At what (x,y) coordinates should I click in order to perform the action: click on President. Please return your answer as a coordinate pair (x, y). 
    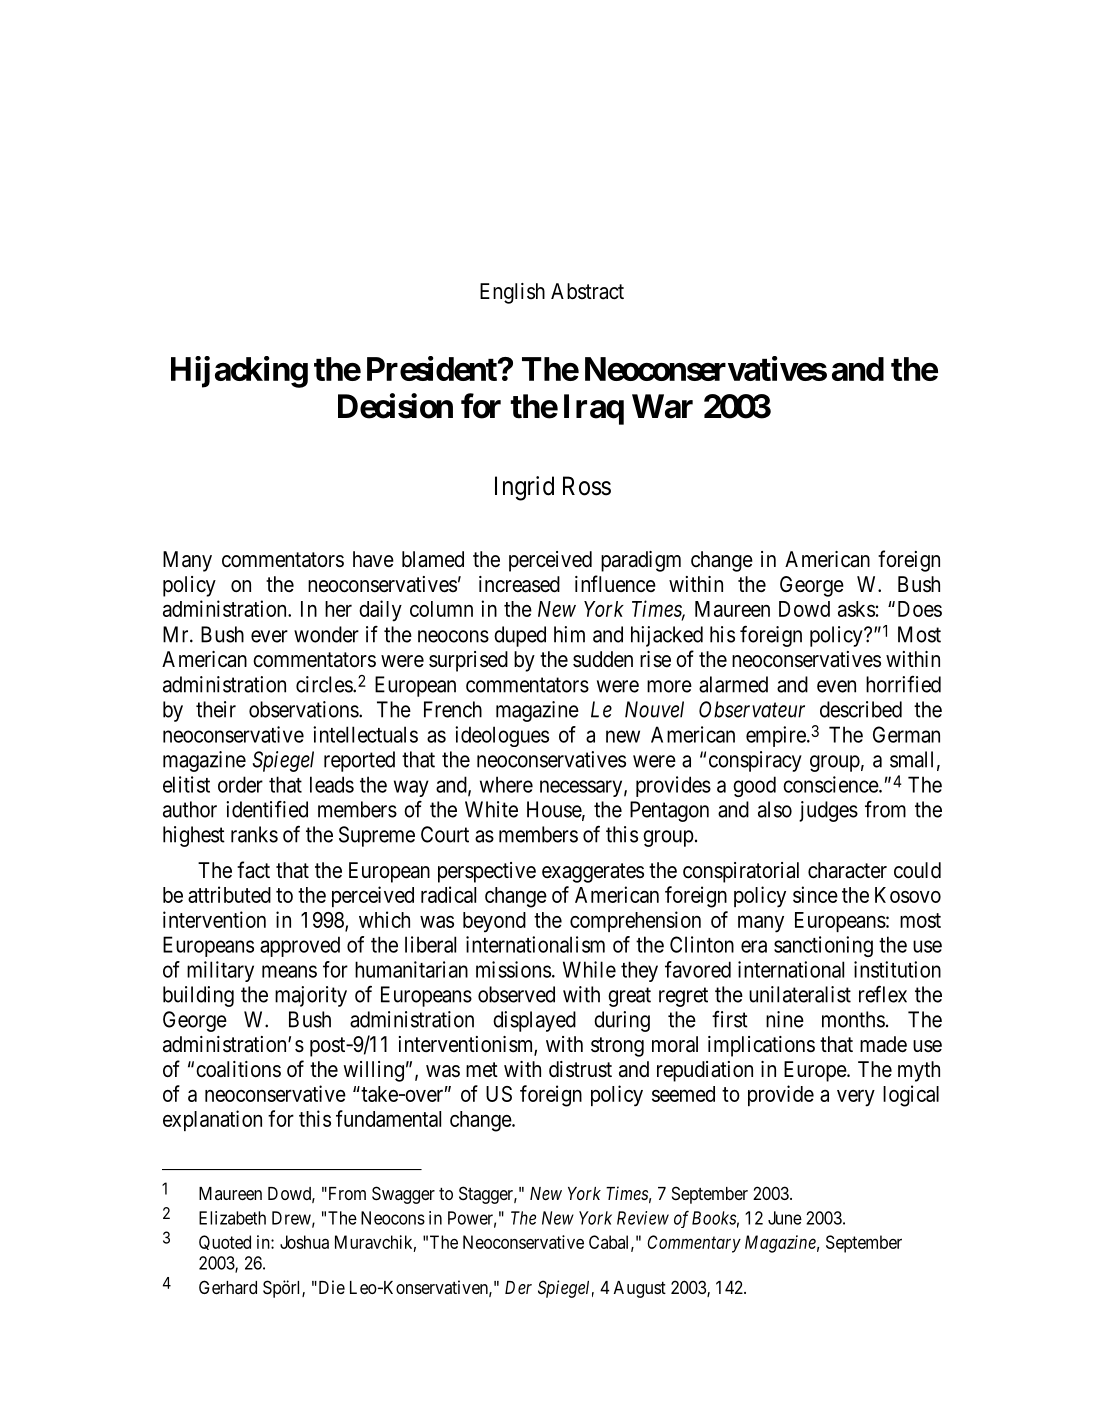
    Looking at the image, I should click on (433, 368).
